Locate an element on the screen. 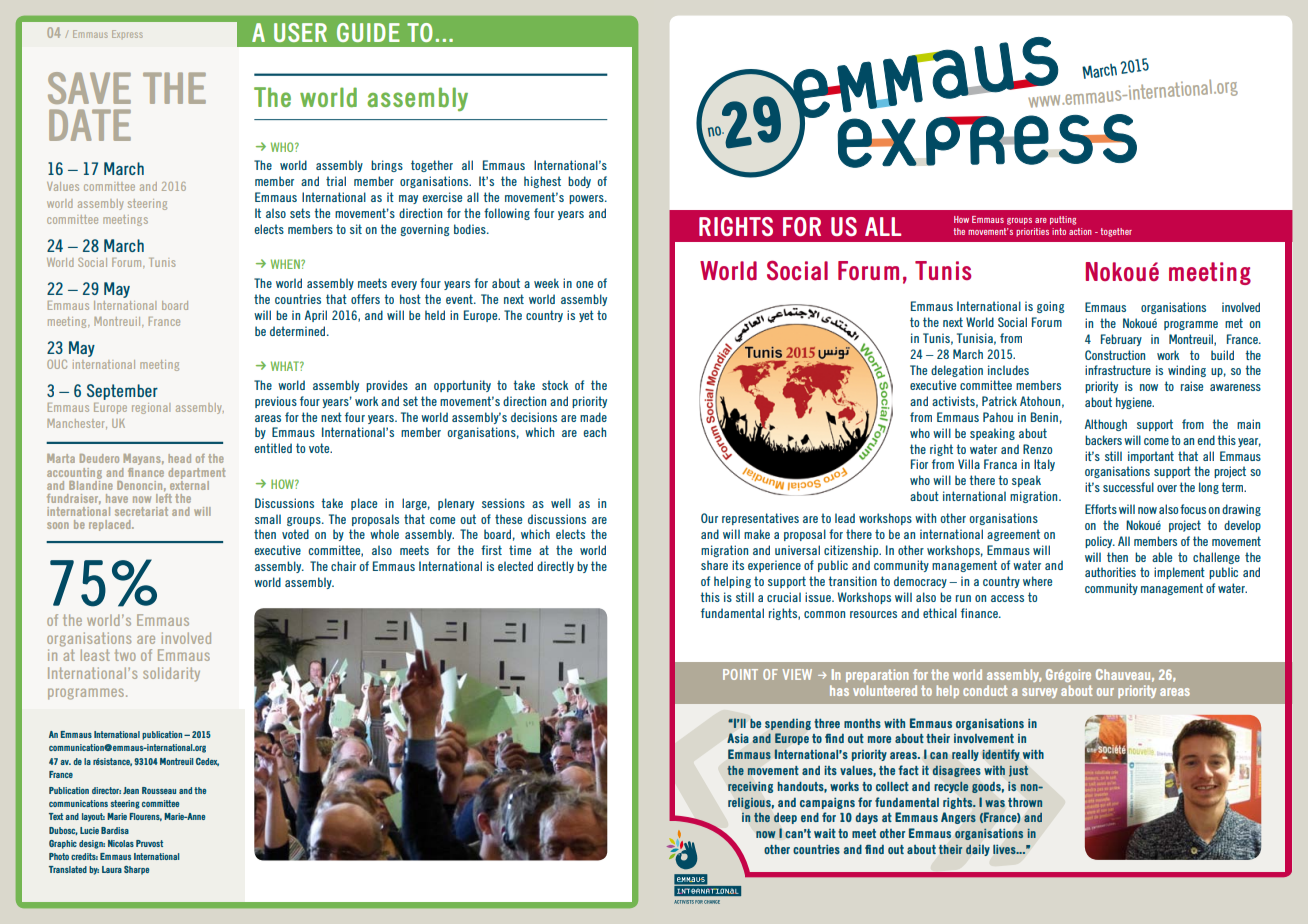  deep is located at coordinates (785, 818).
